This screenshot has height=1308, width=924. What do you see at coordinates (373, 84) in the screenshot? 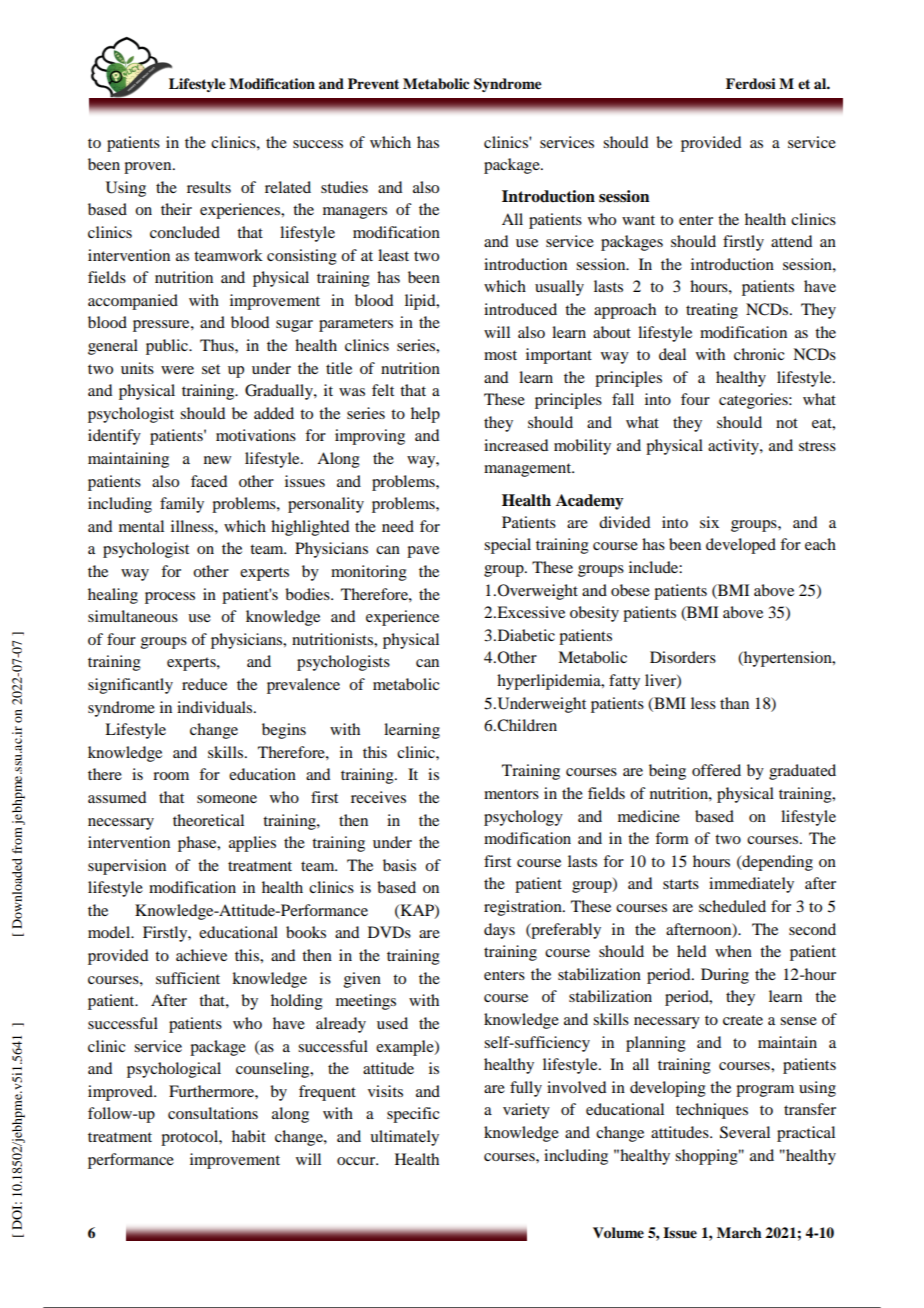
I see `Prevent` at bounding box center [373, 84].
